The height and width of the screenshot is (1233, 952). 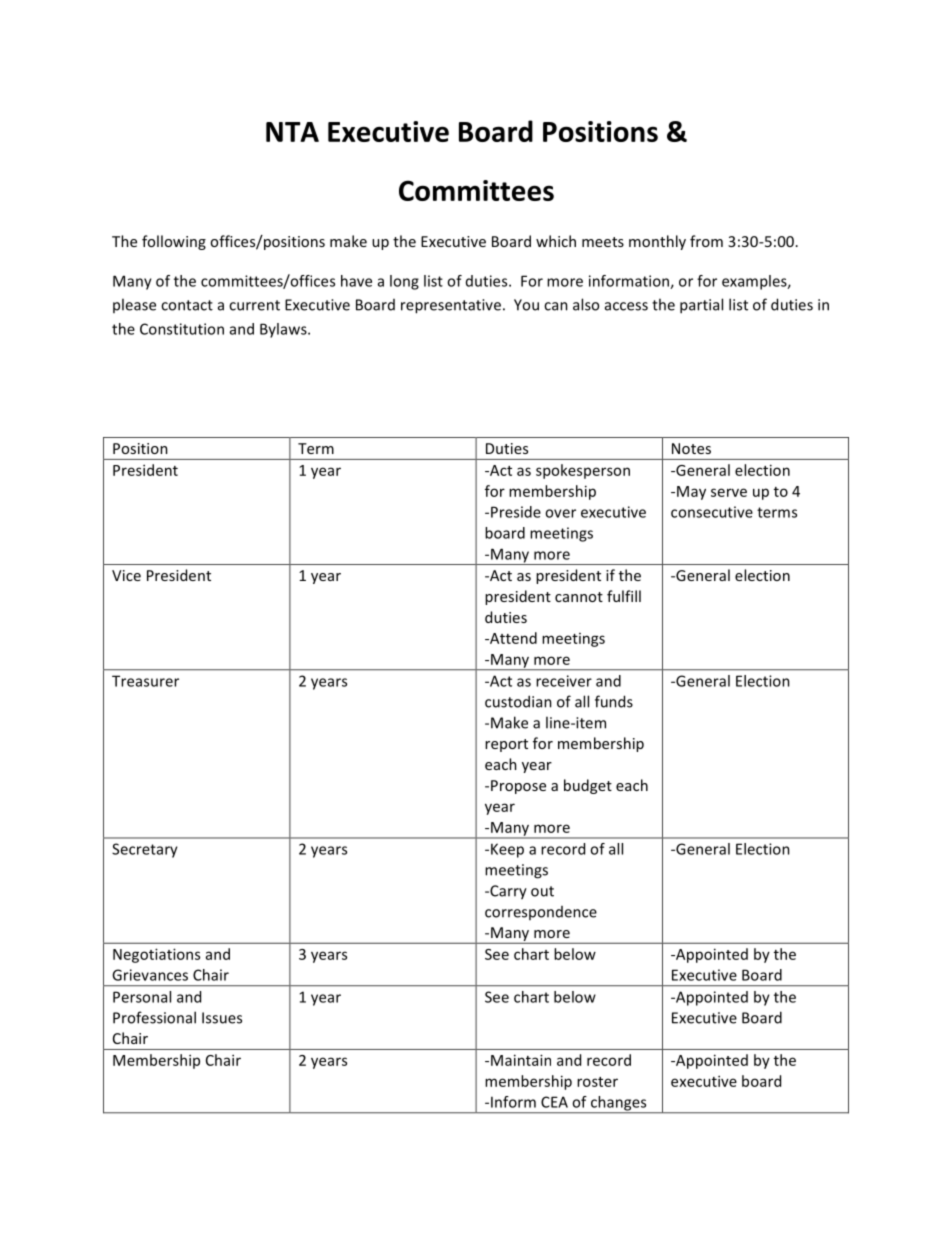 What do you see at coordinates (222, 1018) in the screenshot?
I see `Issues` at bounding box center [222, 1018].
